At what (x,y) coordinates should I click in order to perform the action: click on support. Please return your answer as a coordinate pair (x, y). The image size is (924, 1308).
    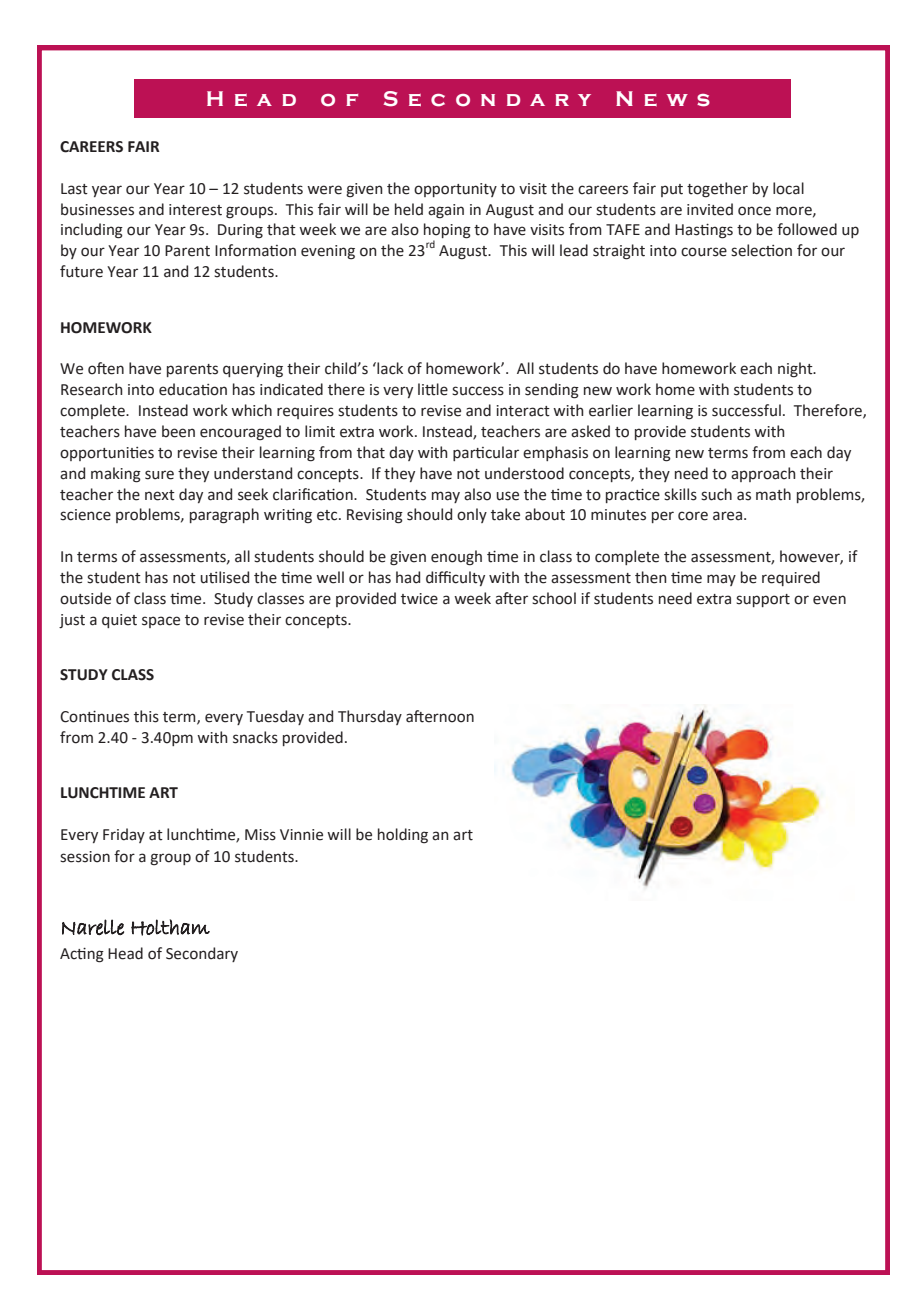
    Looking at the image, I should click on (763, 600).
